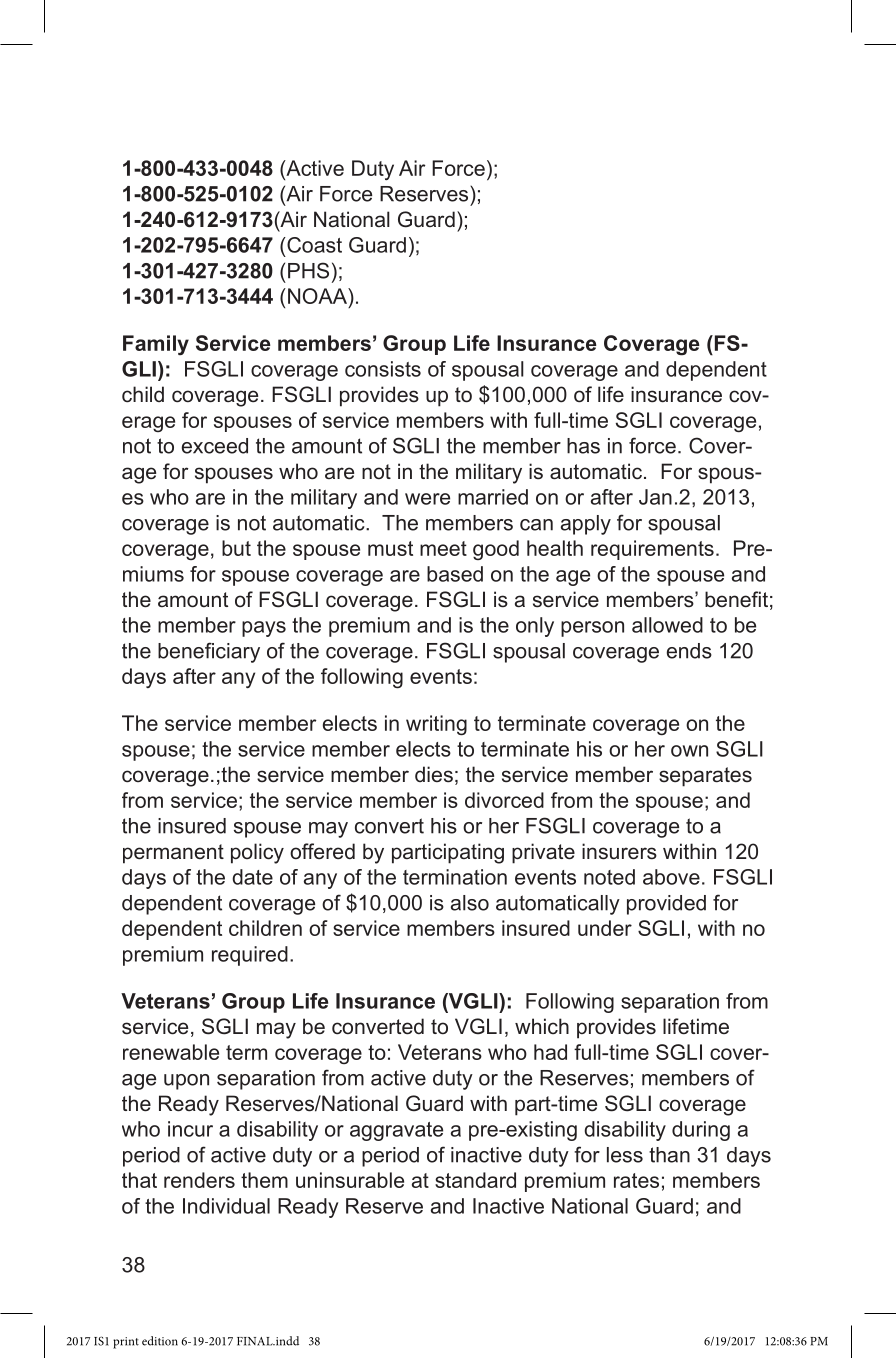 This document has height=1358, width=896. What do you see at coordinates (619, 851) in the document?
I see `insurers` at bounding box center [619, 851].
